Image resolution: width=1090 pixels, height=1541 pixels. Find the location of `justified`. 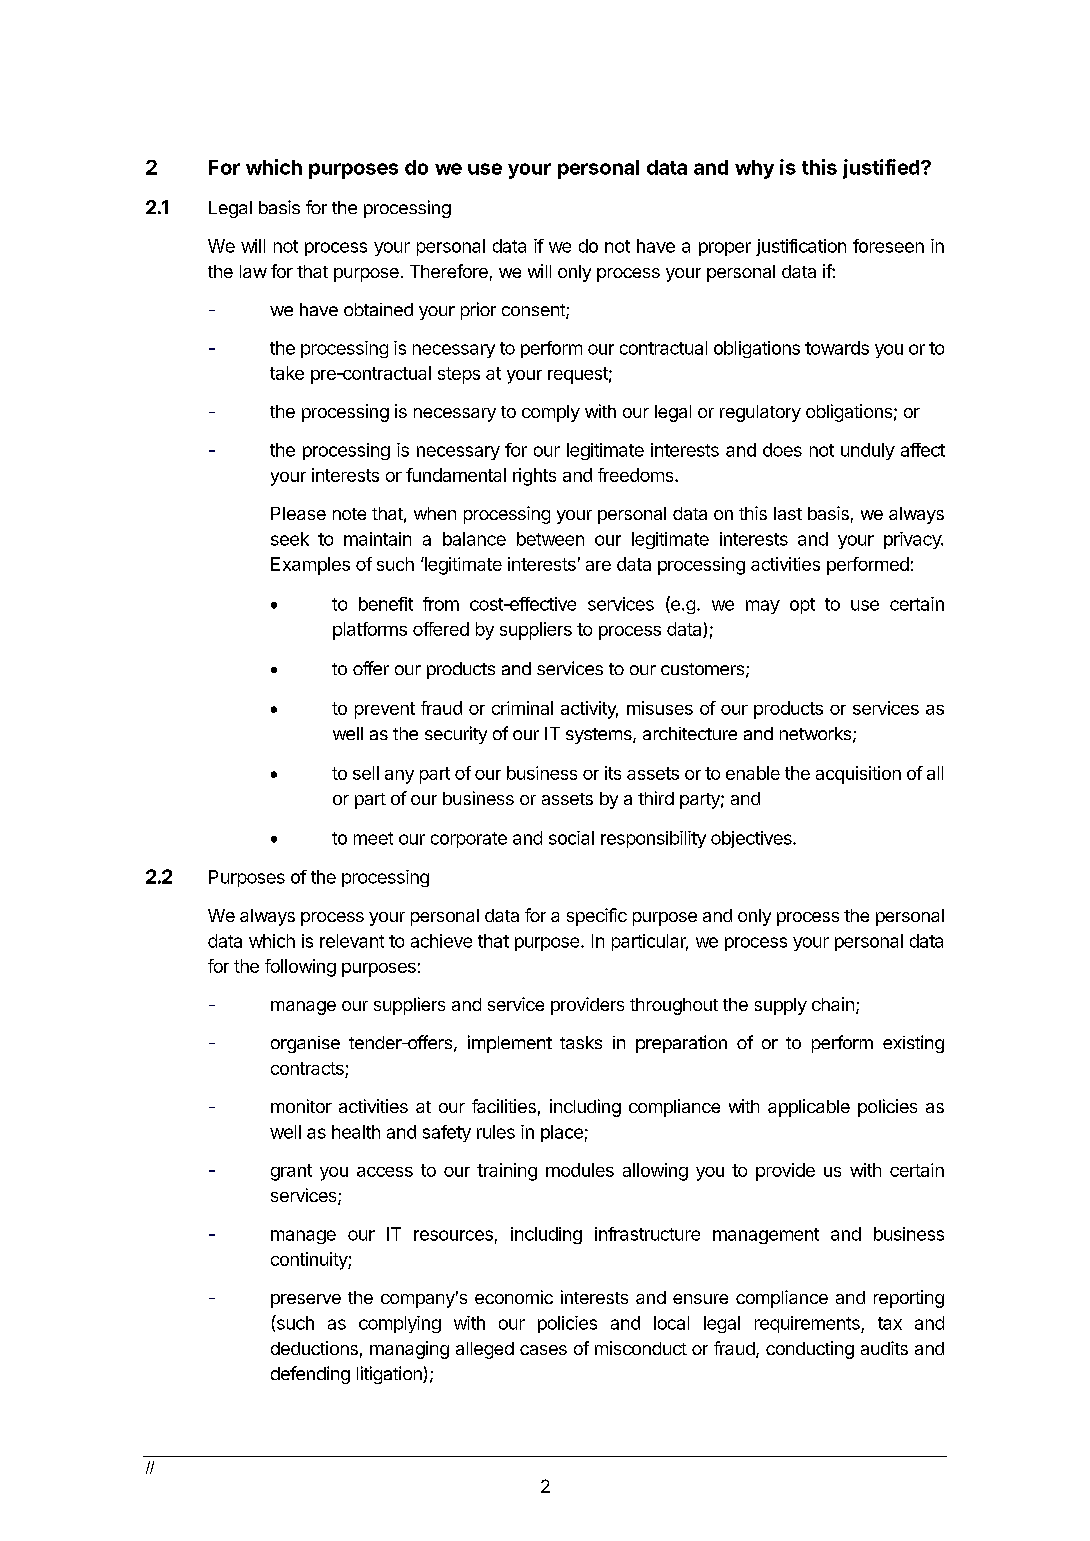

justified is located at coordinates (882, 169).
